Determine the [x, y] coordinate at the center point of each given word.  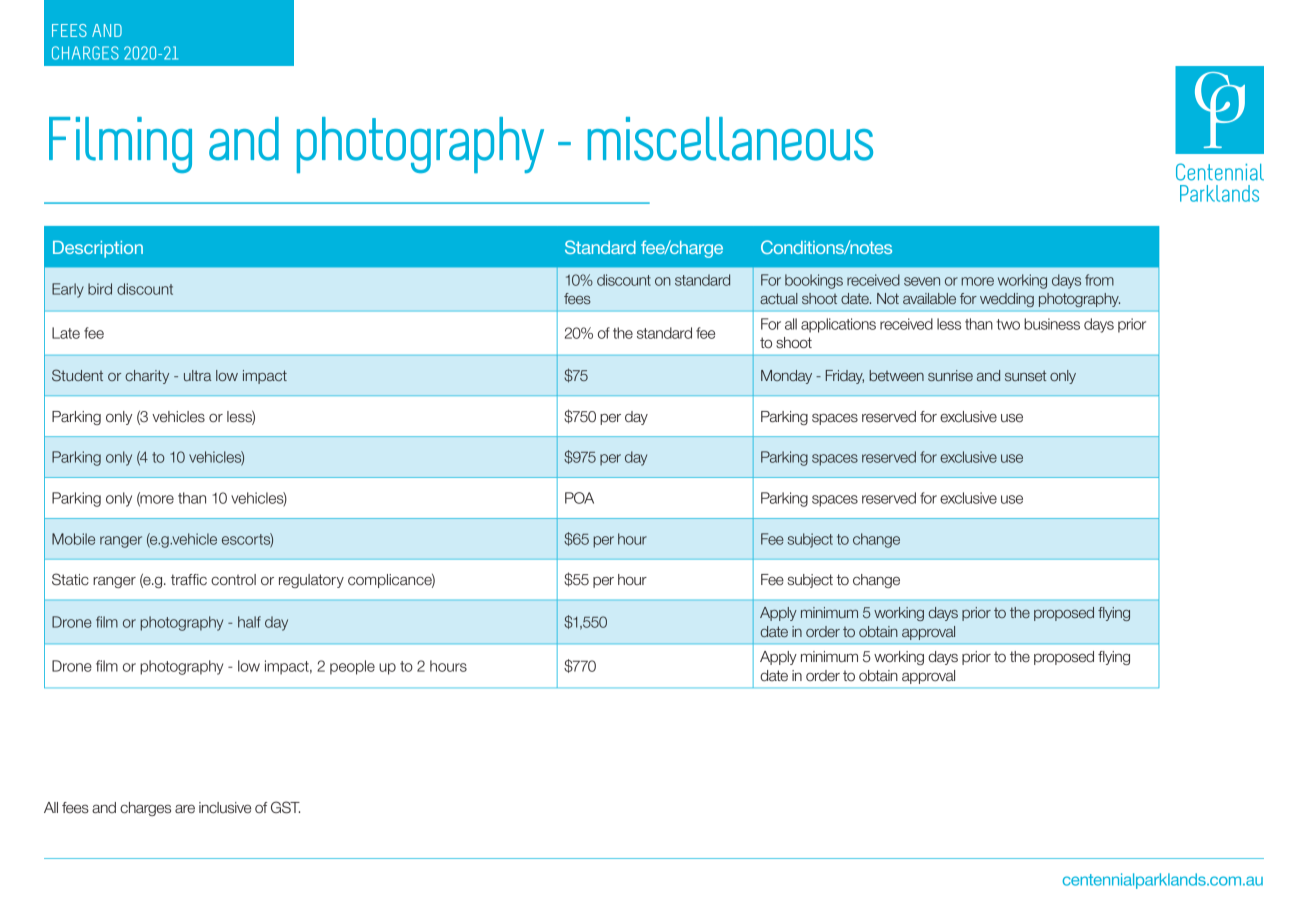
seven [922, 281]
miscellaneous [730, 139]
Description [98, 249]
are [185, 809]
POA [579, 498]
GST [285, 807]
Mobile [73, 539]
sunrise [950, 375]
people [352, 667]
